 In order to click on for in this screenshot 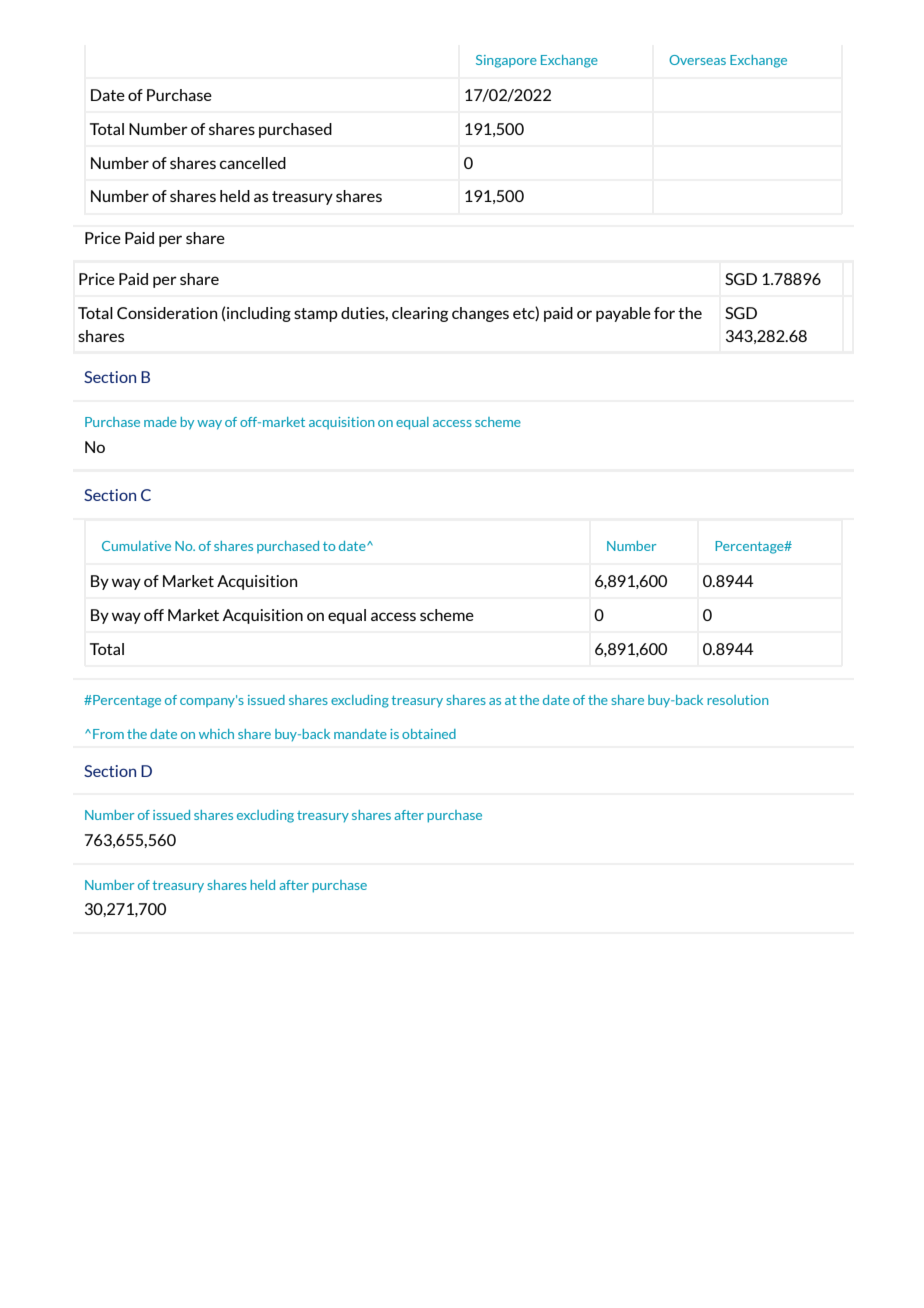, I will do `click(664, 313)`.
